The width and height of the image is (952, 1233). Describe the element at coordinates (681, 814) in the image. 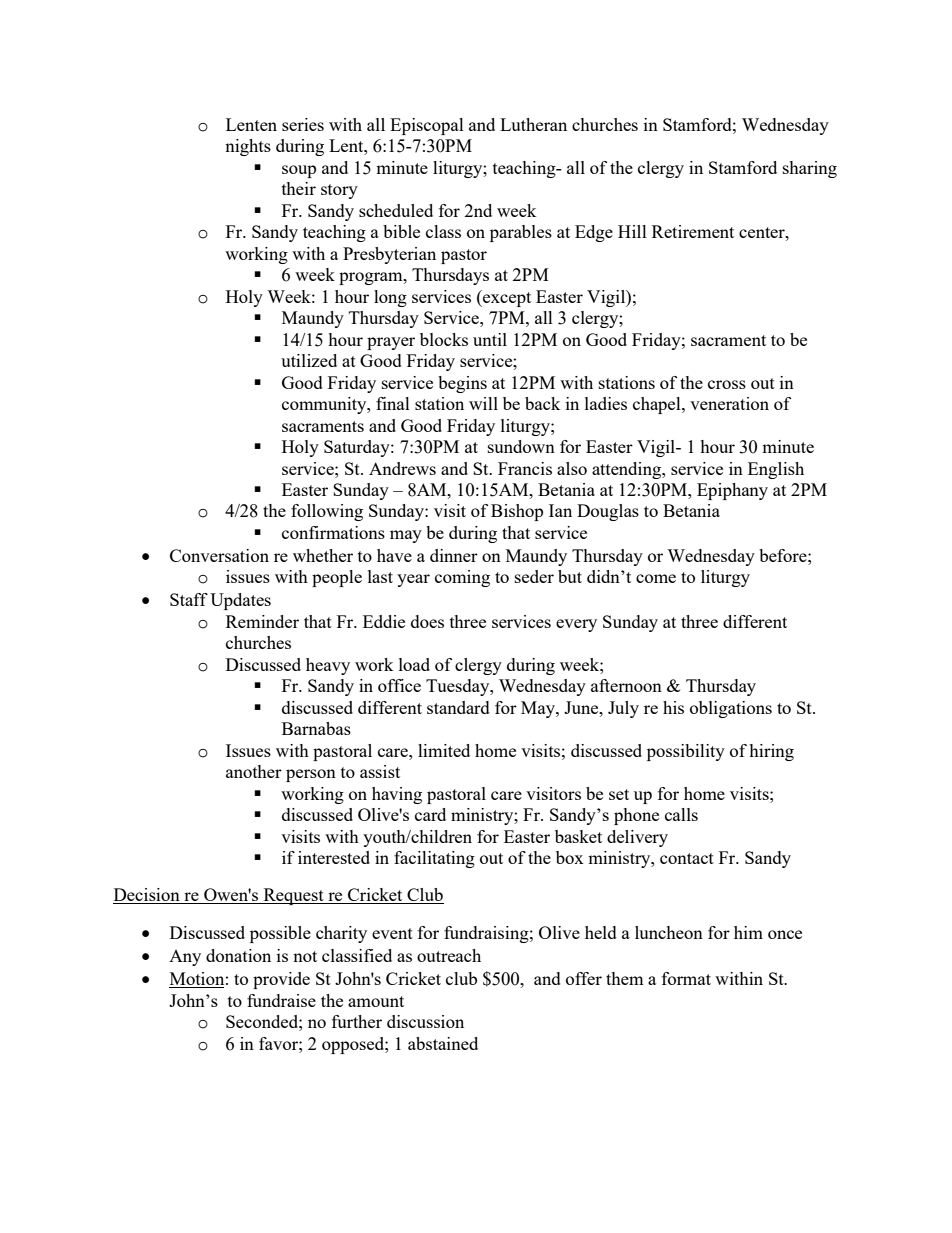

I see `calls` at that location.
